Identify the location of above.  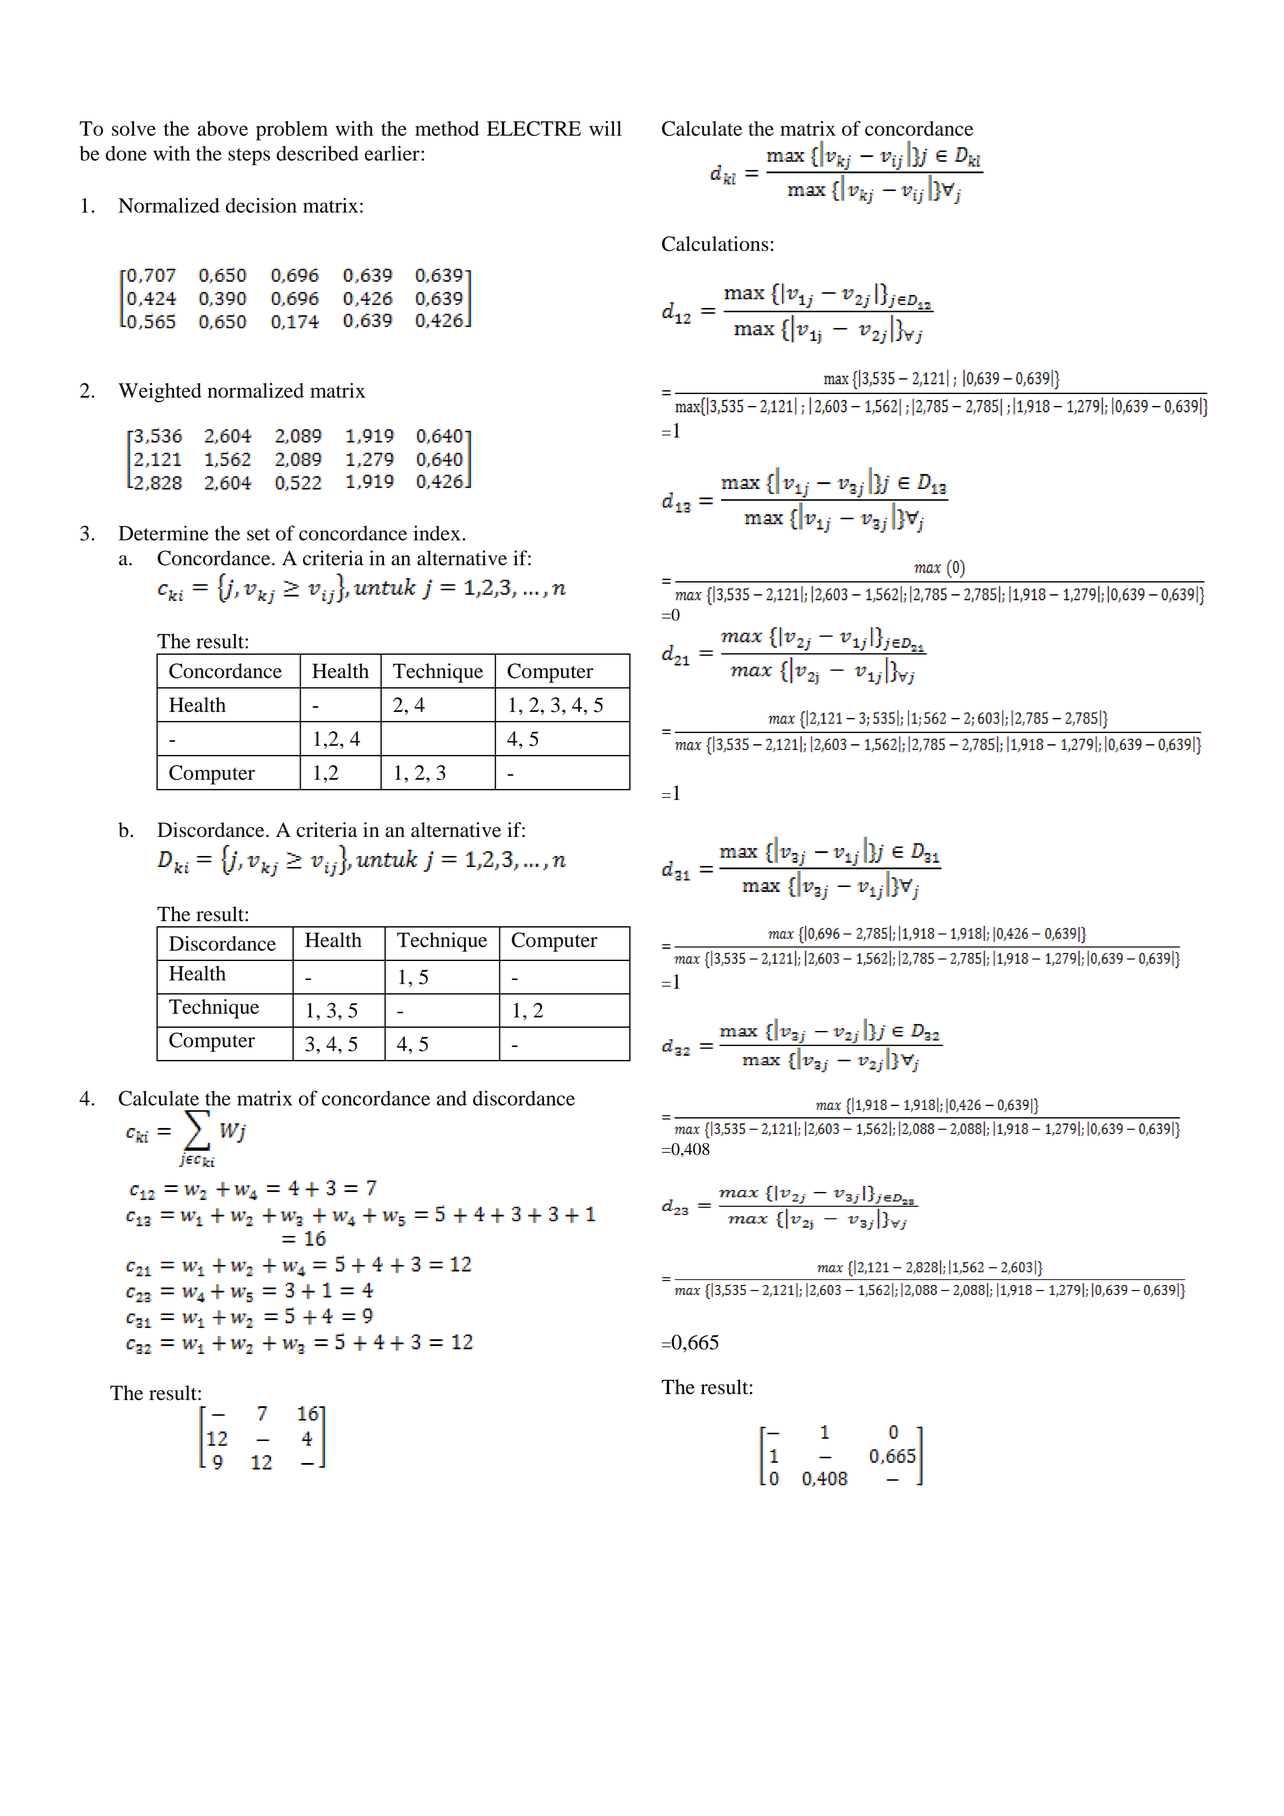
(223, 128).
